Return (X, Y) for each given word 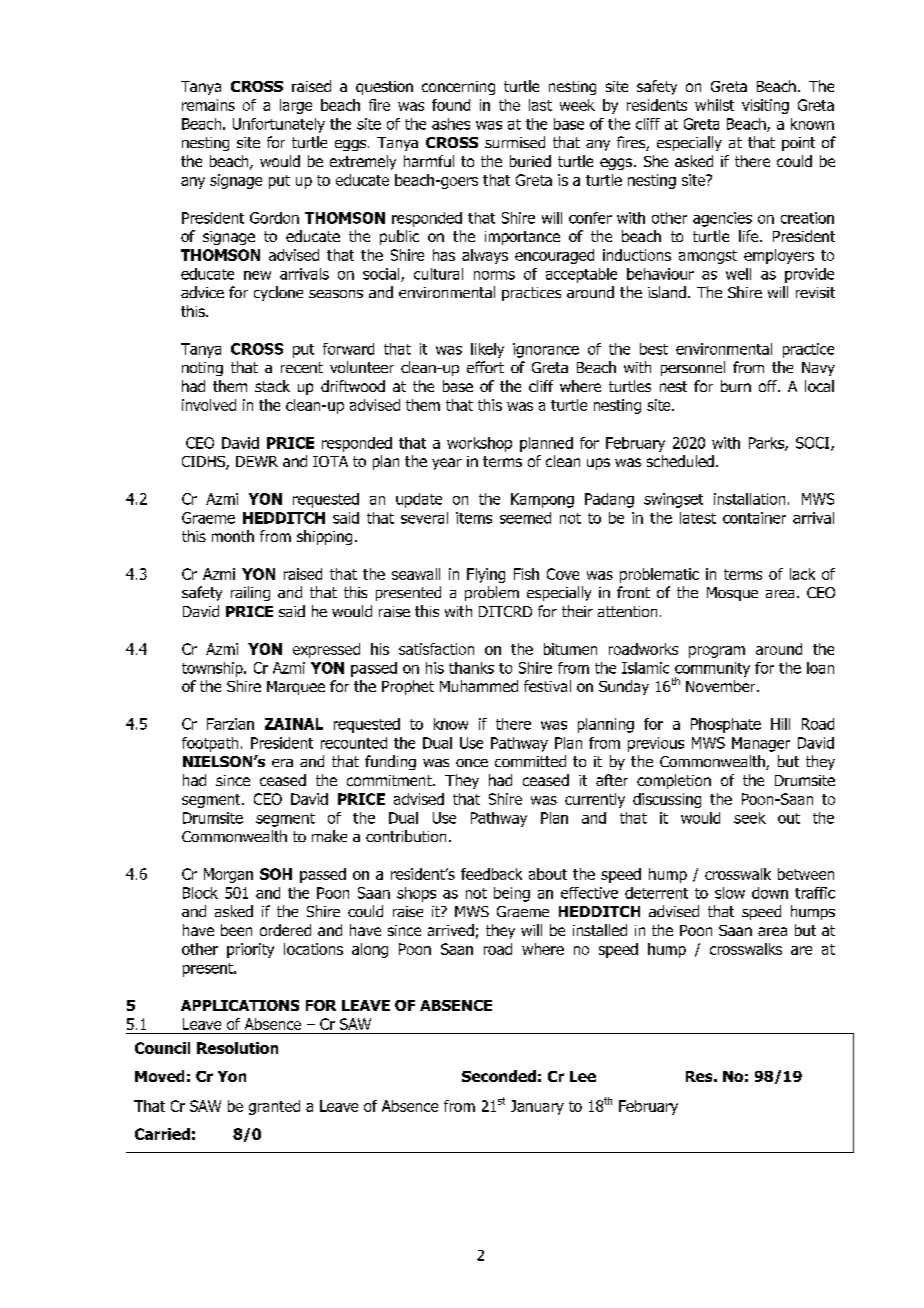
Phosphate (726, 725)
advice (202, 292)
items (474, 518)
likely (487, 350)
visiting (765, 106)
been (236, 930)
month (233, 536)
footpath (210, 744)
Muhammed (479, 686)
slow (730, 893)
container (754, 518)
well (738, 274)
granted (274, 1107)
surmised (515, 142)
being (512, 894)
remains (208, 105)
